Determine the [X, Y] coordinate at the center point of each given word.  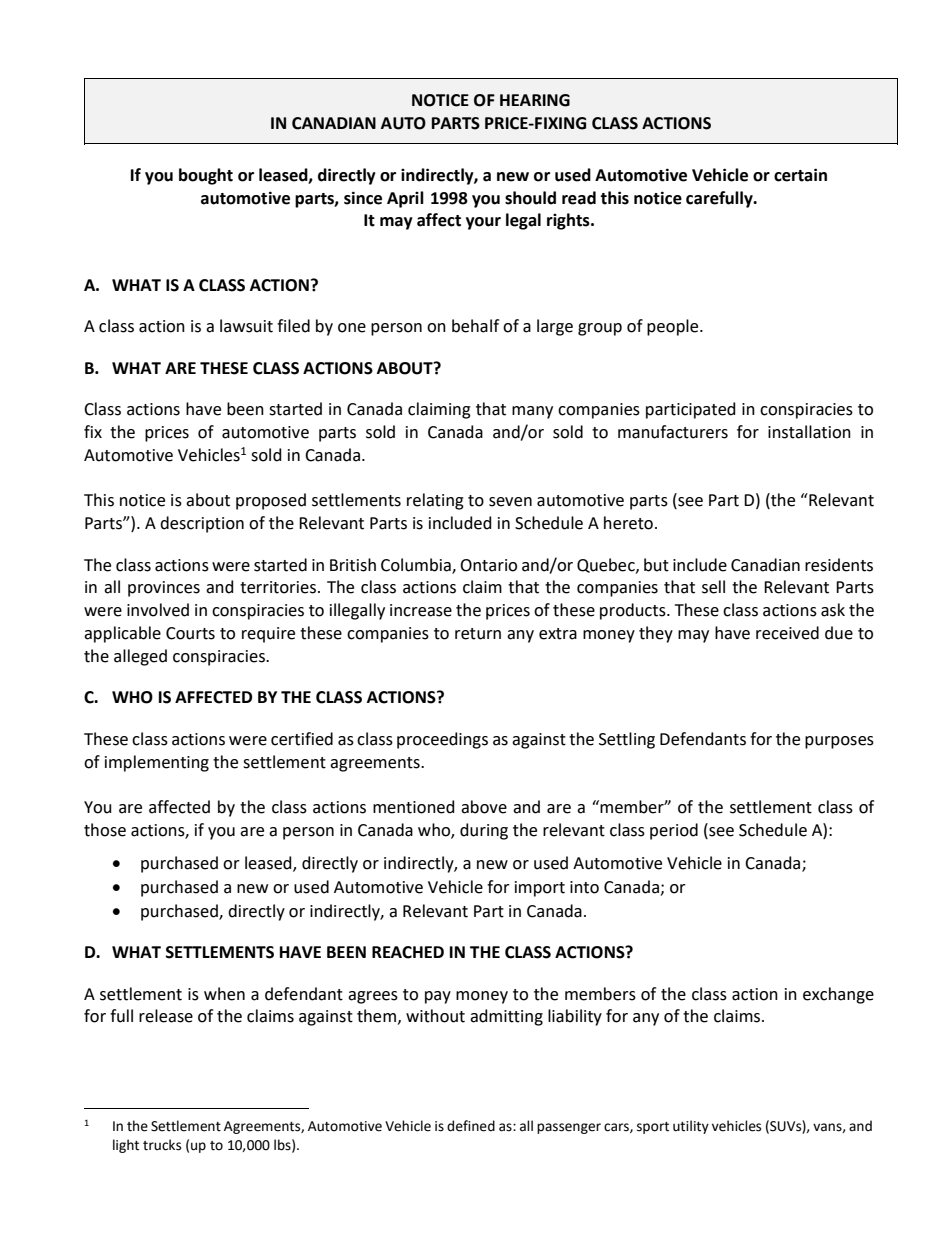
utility [691, 1127]
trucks [162, 1145]
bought [206, 176]
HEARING [535, 100]
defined [471, 1126]
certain [800, 175]
